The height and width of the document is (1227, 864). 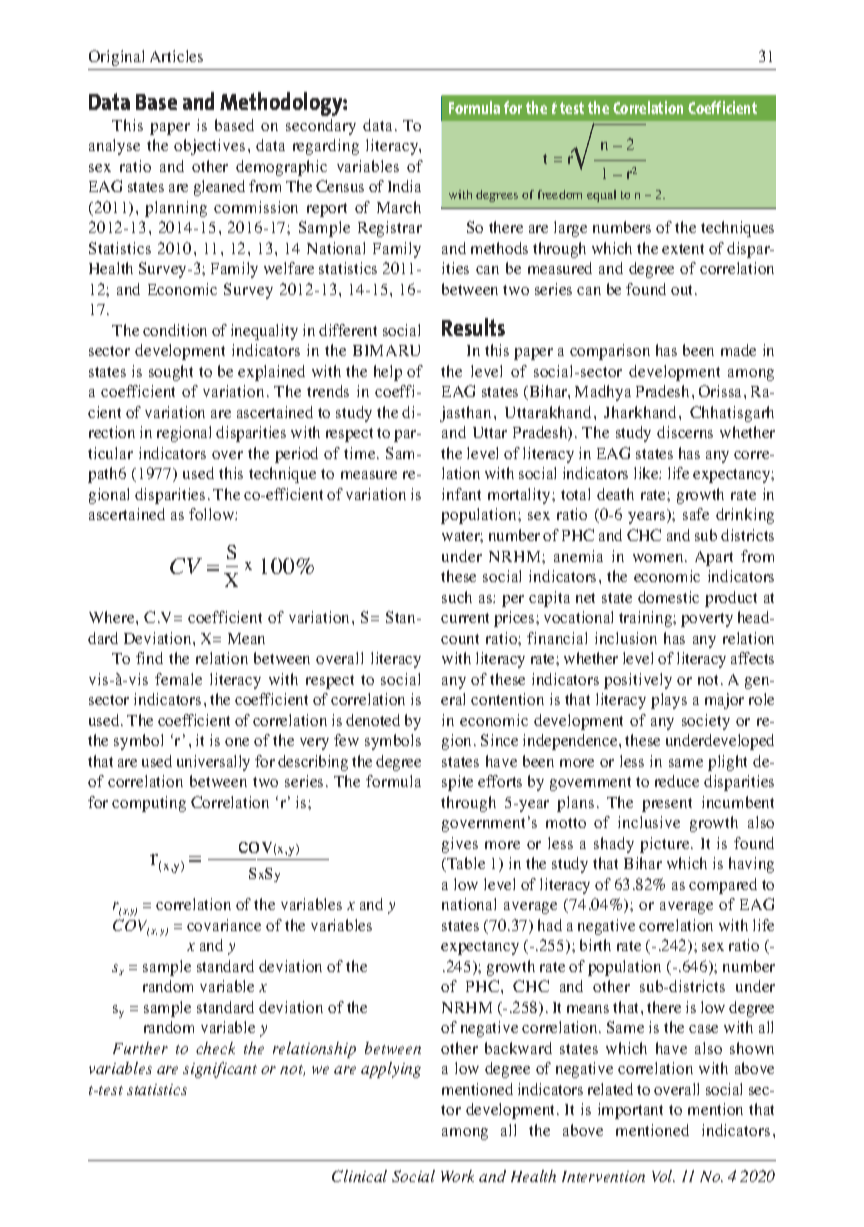 I want to click on Articles, so click(x=176, y=56).
